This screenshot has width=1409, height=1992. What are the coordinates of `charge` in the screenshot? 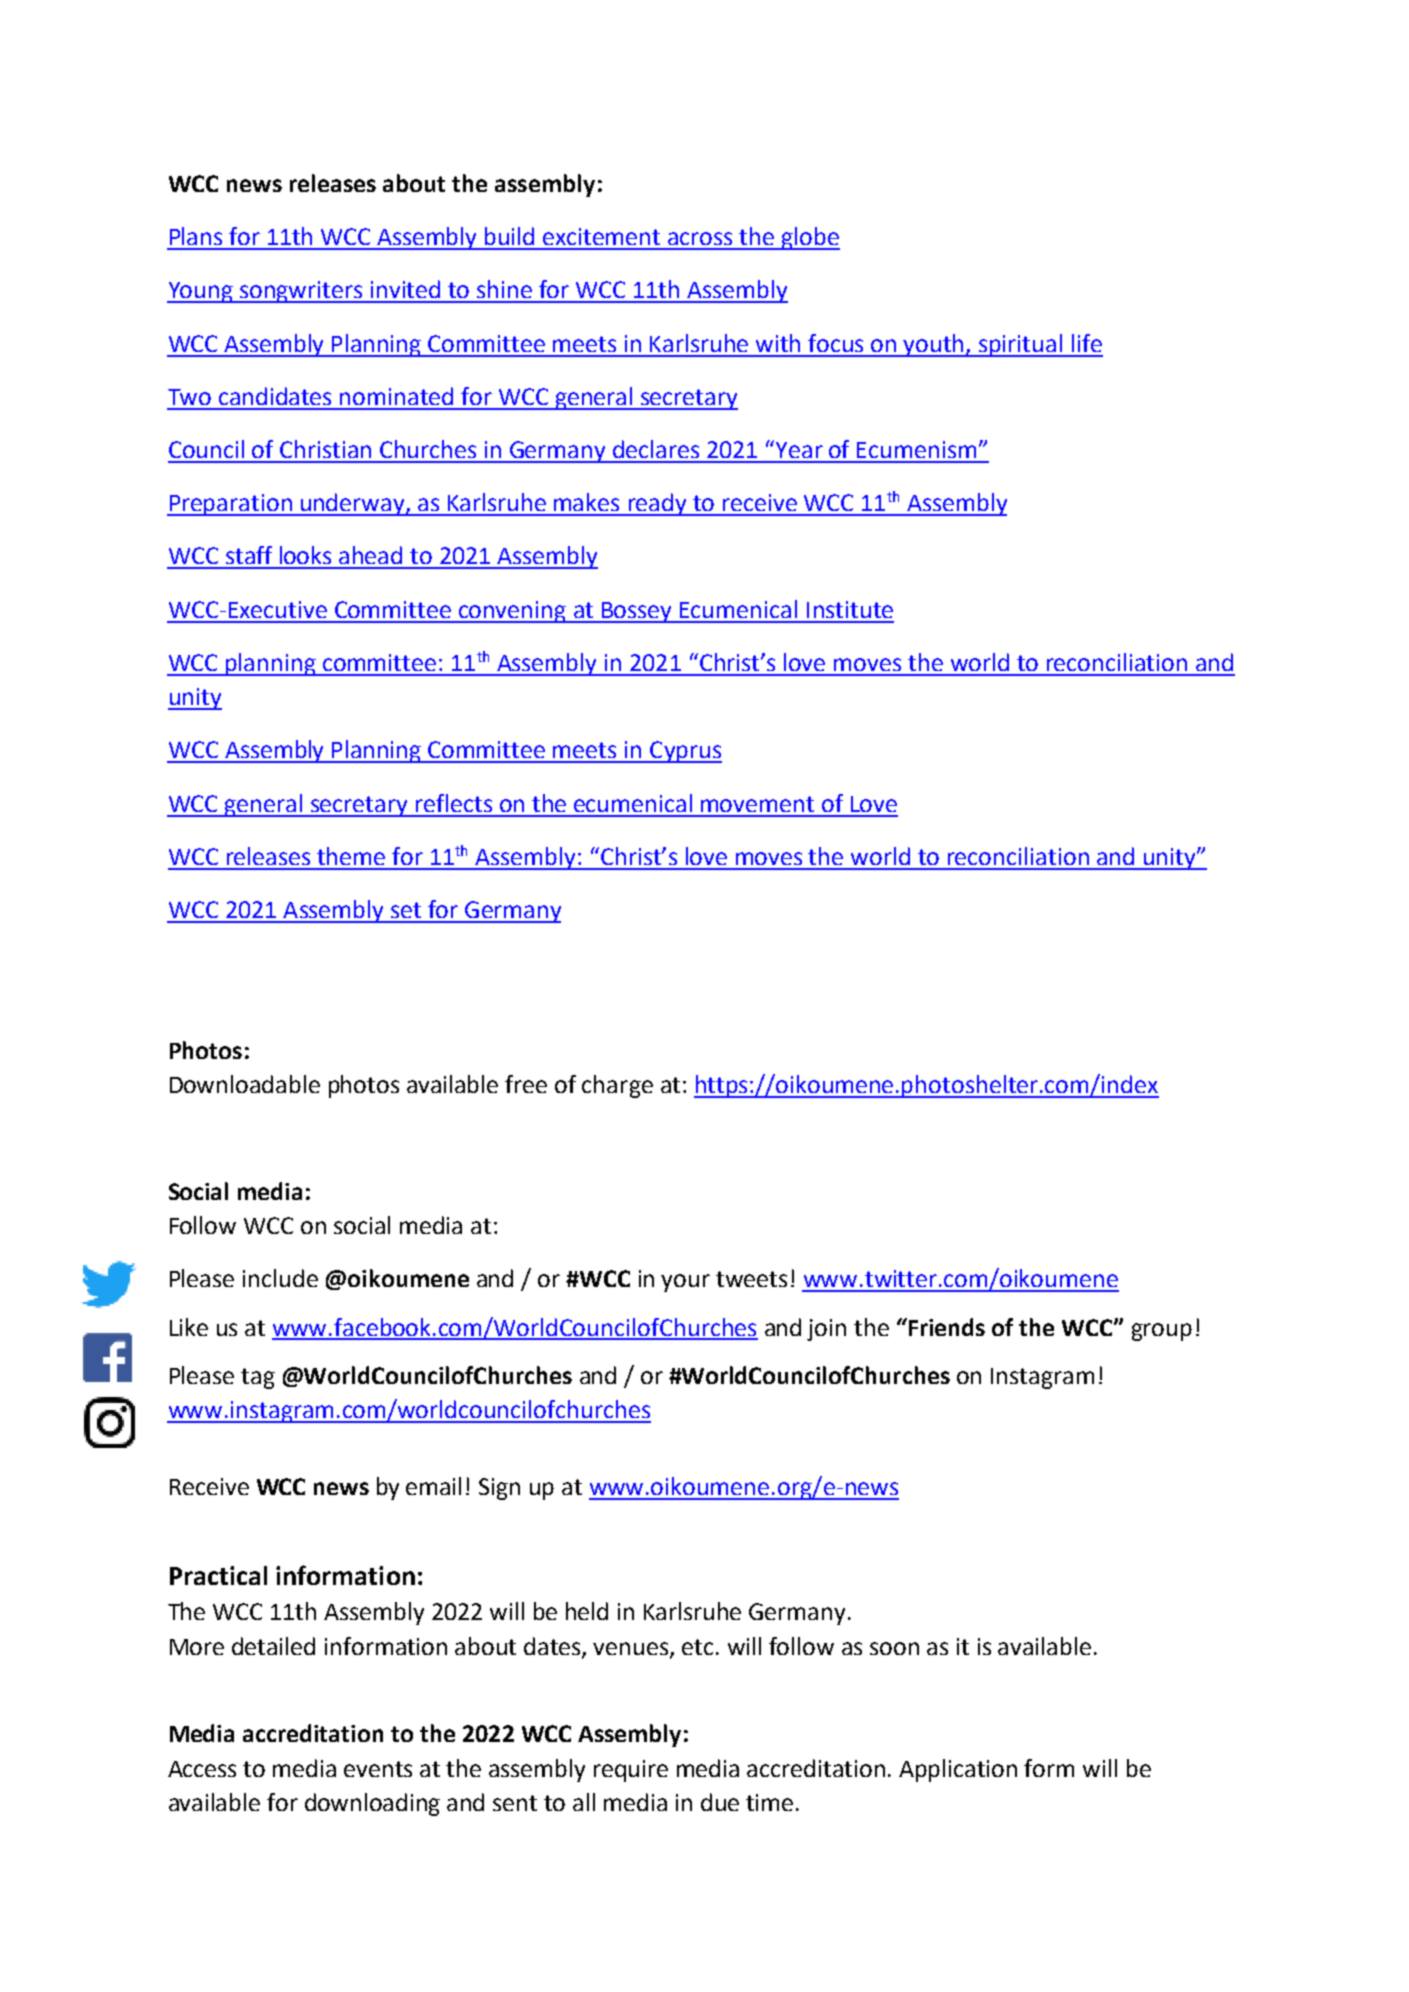 It's located at (617, 1086).
